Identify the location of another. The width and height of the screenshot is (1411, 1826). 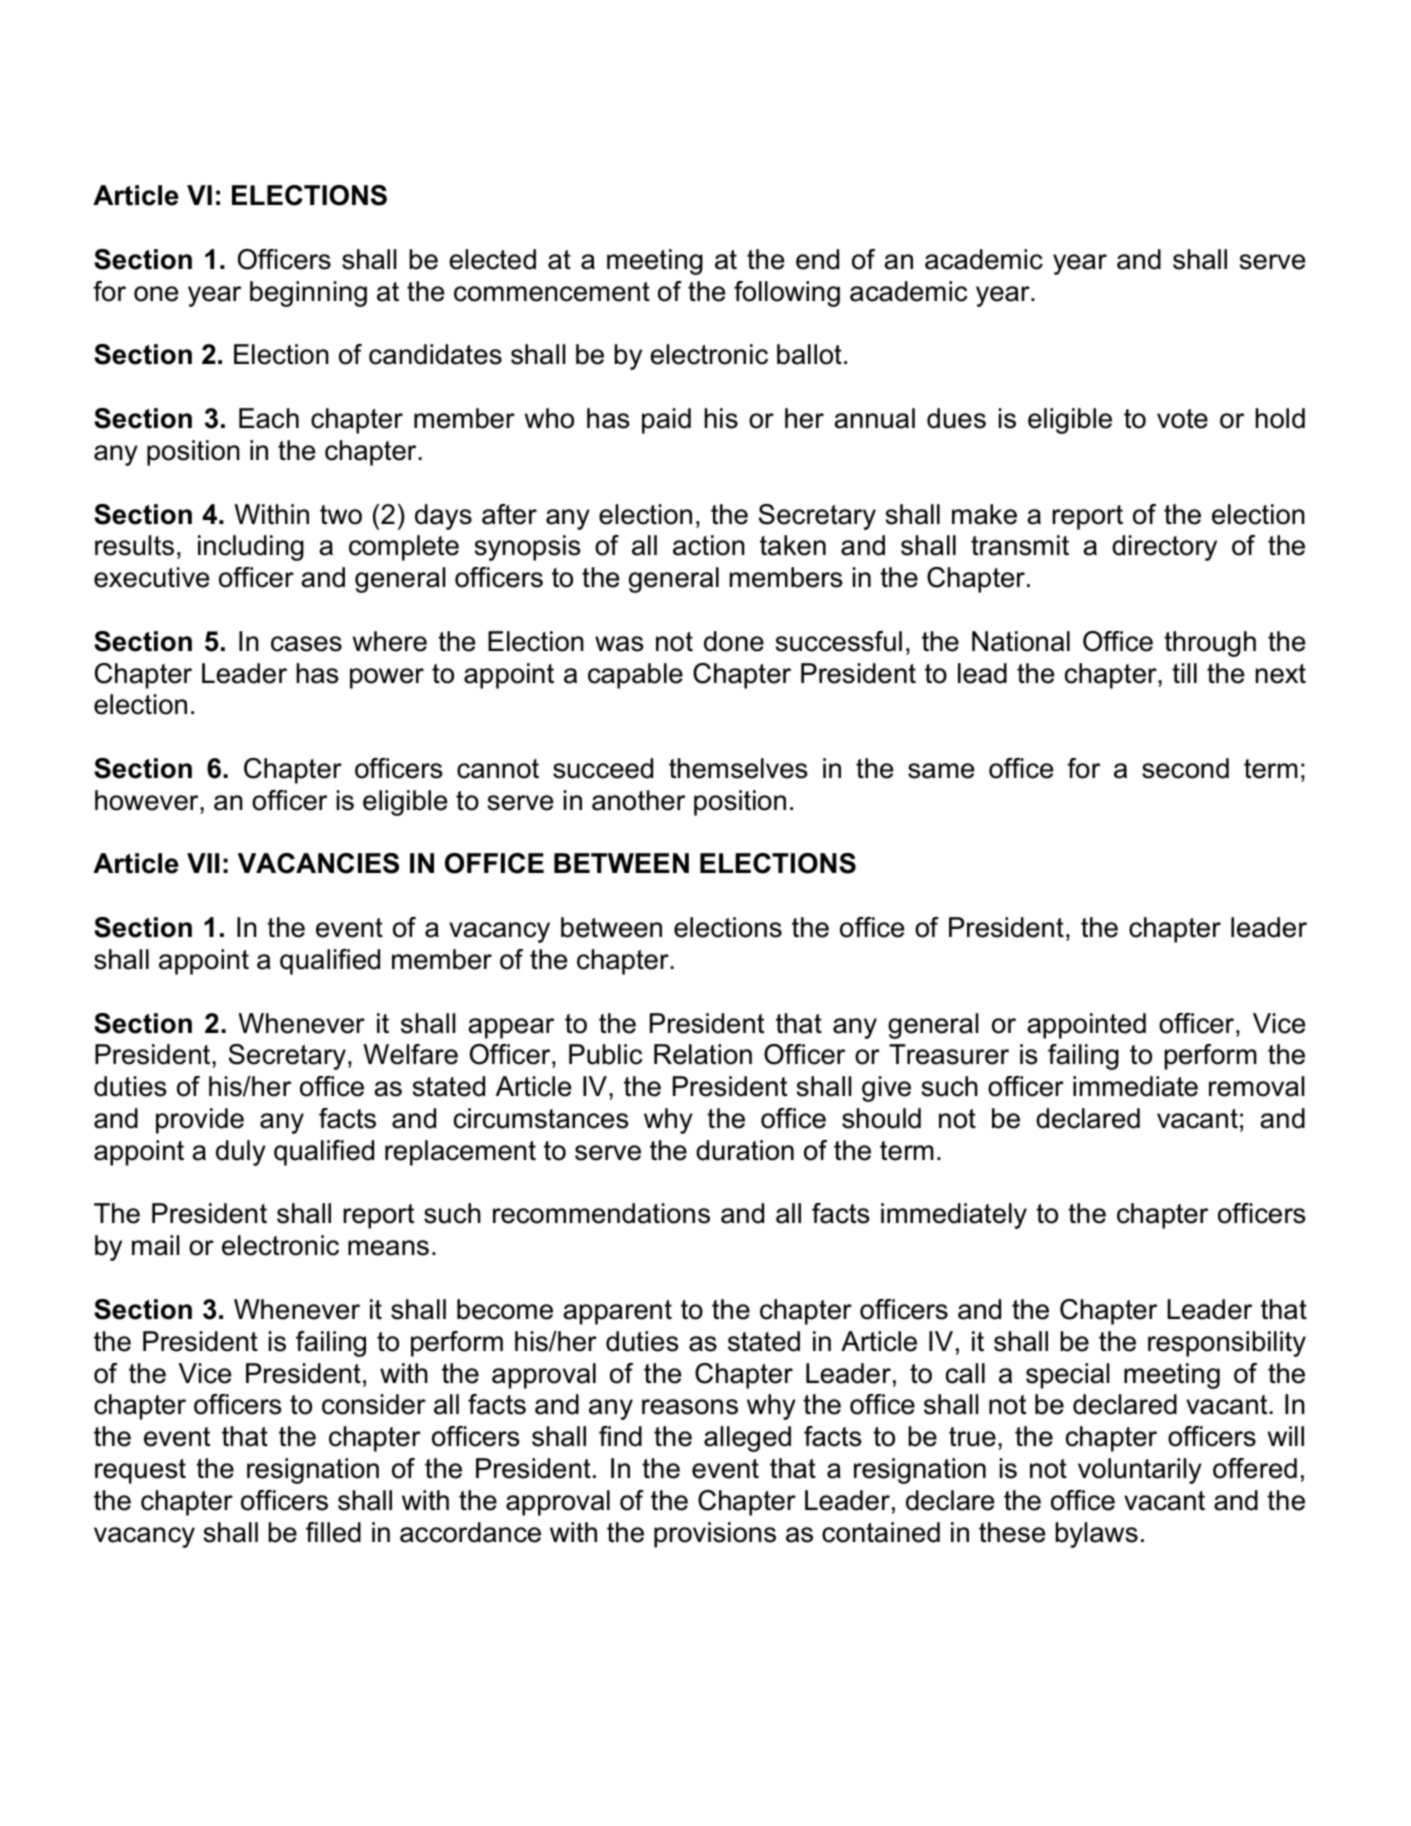
(638, 800).
